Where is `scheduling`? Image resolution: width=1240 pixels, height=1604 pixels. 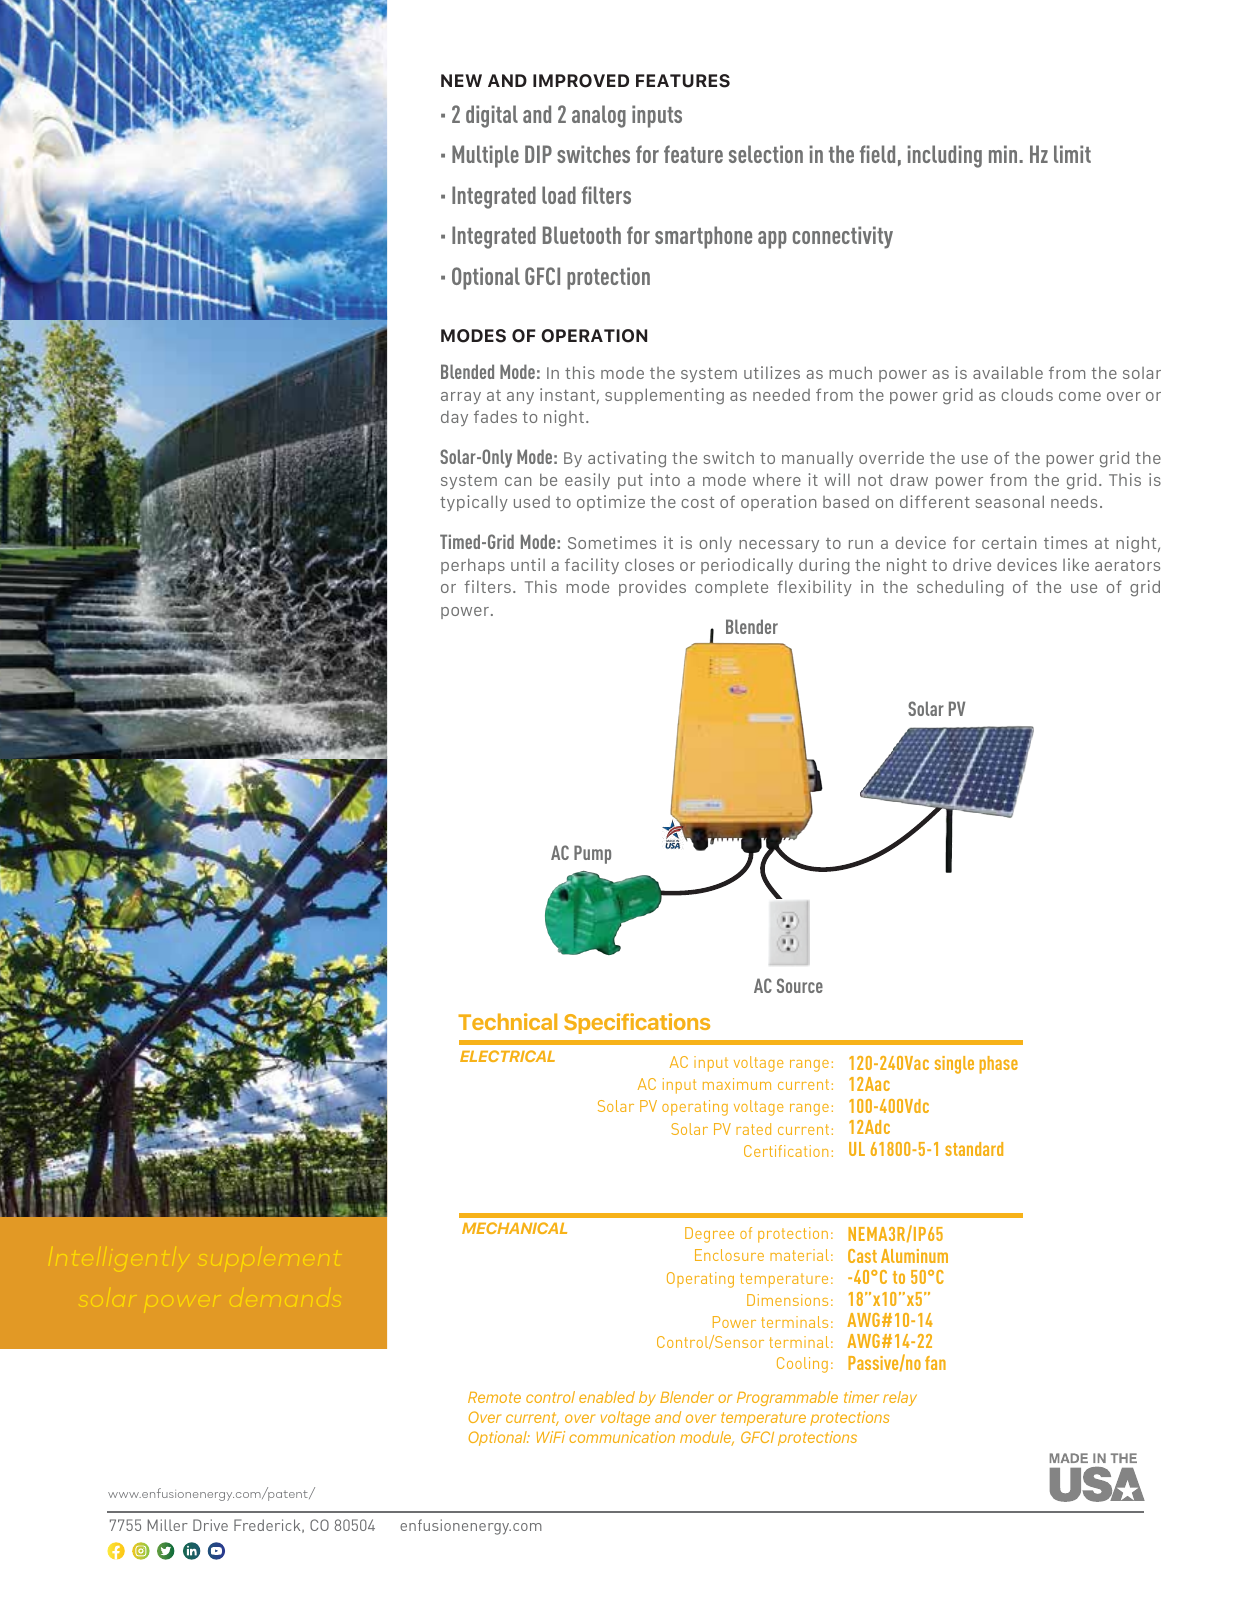
scheduling is located at coordinates (960, 588).
